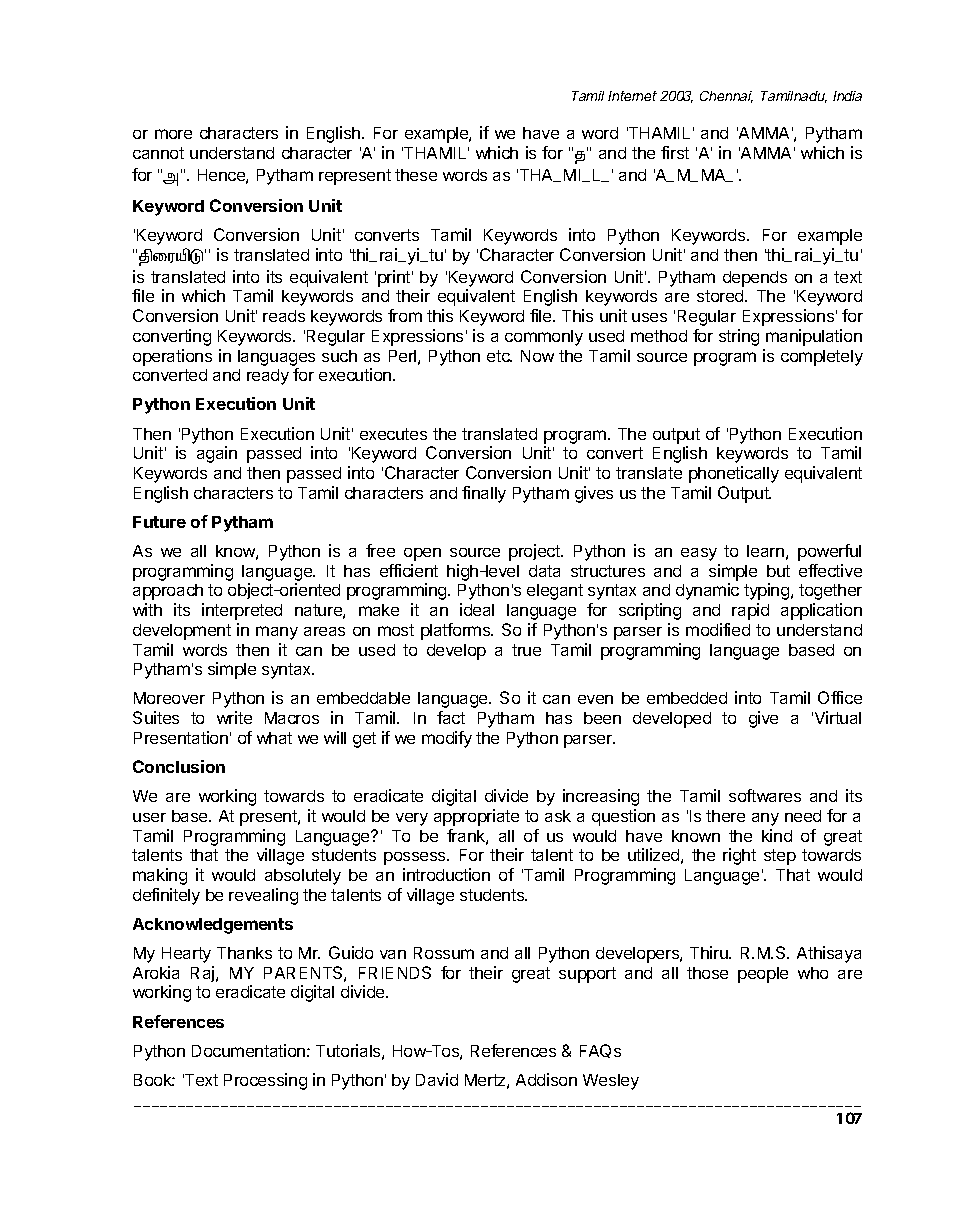 This screenshot has height=1232, width=963. Describe the element at coordinates (750, 611) in the screenshot. I see `rapid` at that location.
